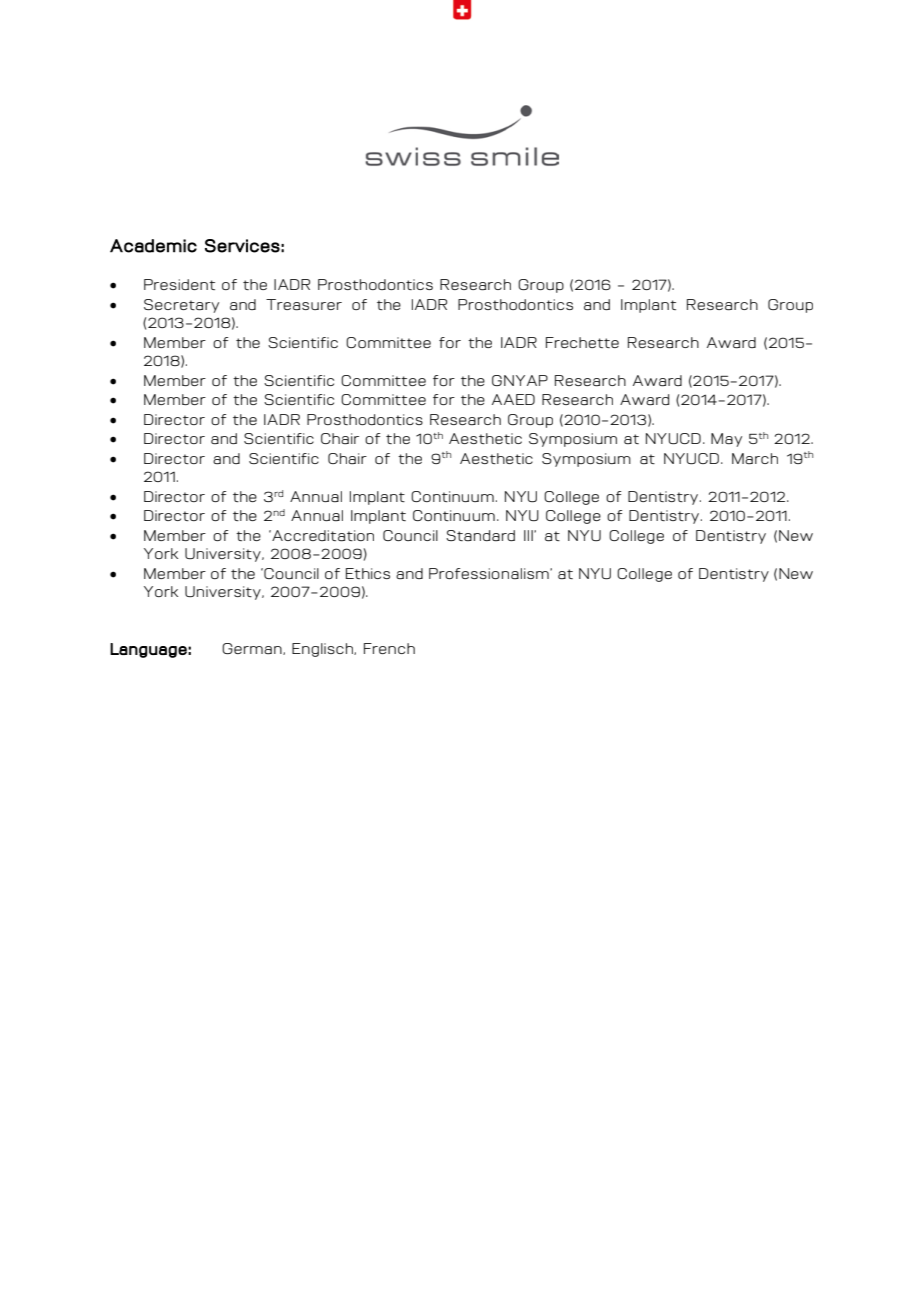 The height and width of the screenshot is (1308, 924). What do you see at coordinates (181, 306) in the screenshot?
I see `Secretary` at bounding box center [181, 306].
